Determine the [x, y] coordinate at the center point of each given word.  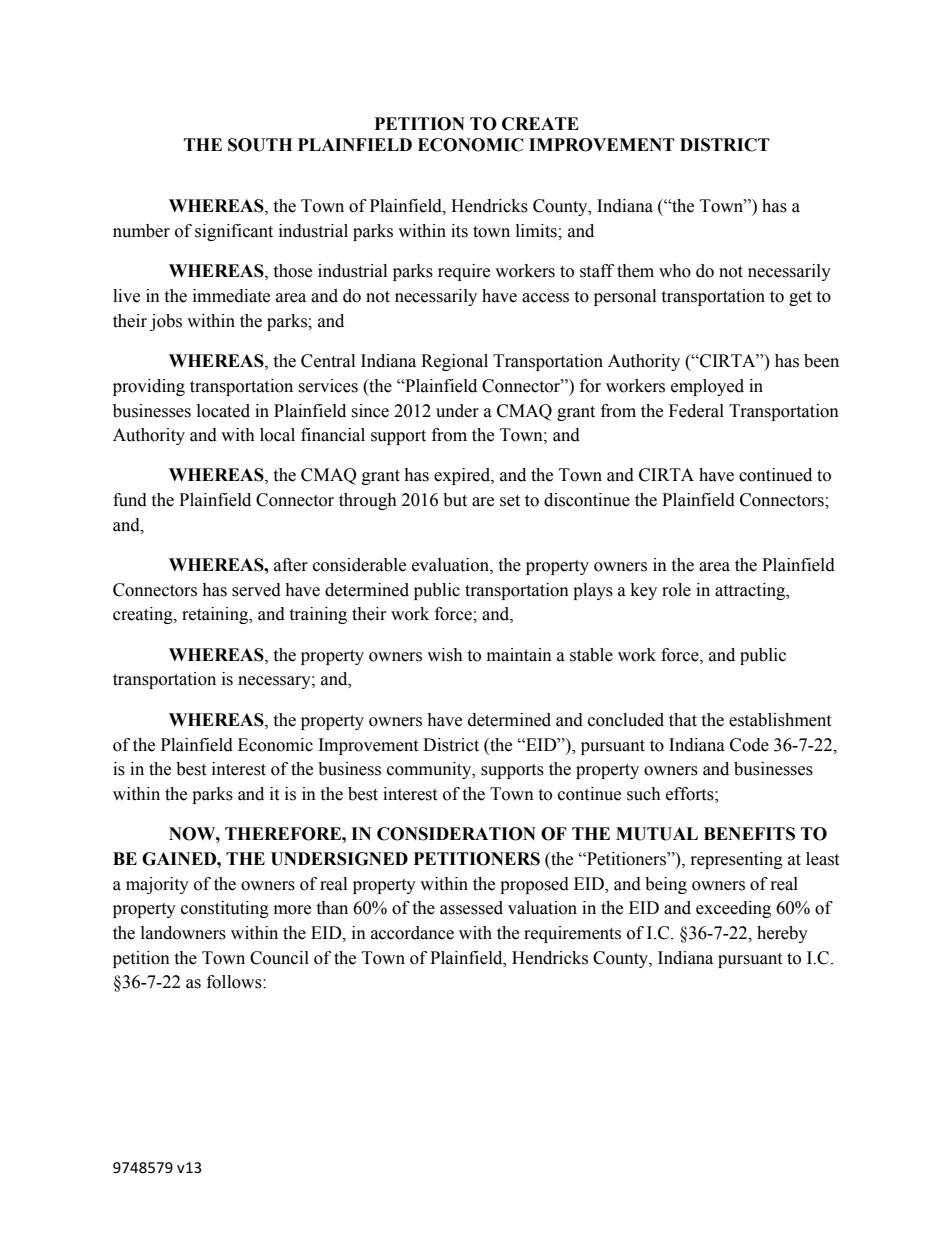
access [545, 298]
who [675, 271]
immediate [231, 296]
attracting [751, 591]
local [277, 435]
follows [235, 982]
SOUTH [260, 145]
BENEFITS [749, 834]
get [800, 298]
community [430, 770]
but [455, 500]
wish [445, 655]
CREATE [540, 124]
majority [157, 885]
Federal [696, 411]
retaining [216, 615]
